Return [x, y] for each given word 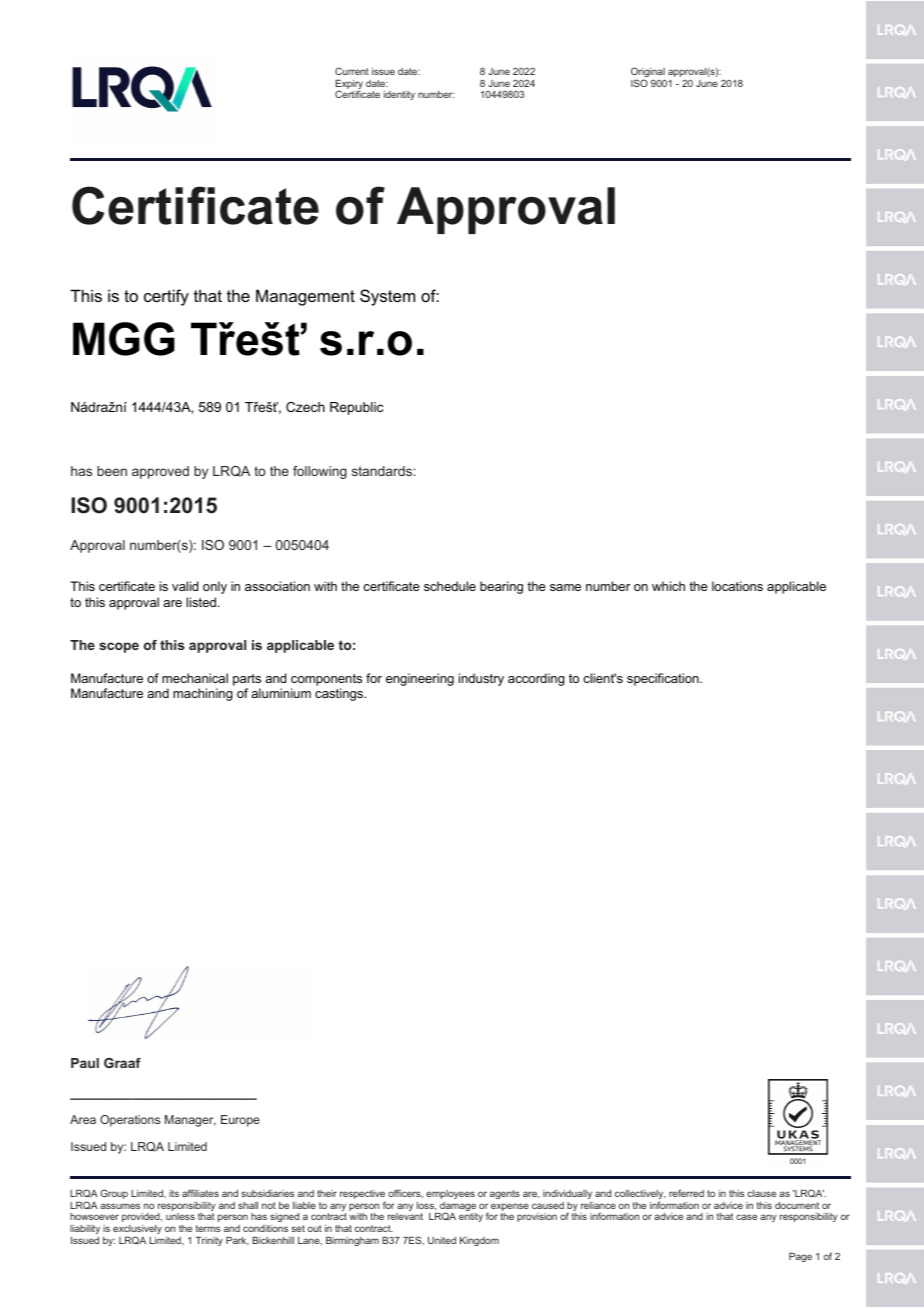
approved [160, 472]
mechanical [195, 678]
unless [180, 1216]
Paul [85, 1063]
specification [664, 679]
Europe [240, 1121]
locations [737, 586]
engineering [420, 679]
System [387, 297]
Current [352, 71]
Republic [356, 408]
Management [305, 297]
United [442, 1240]
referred [686, 1193]
